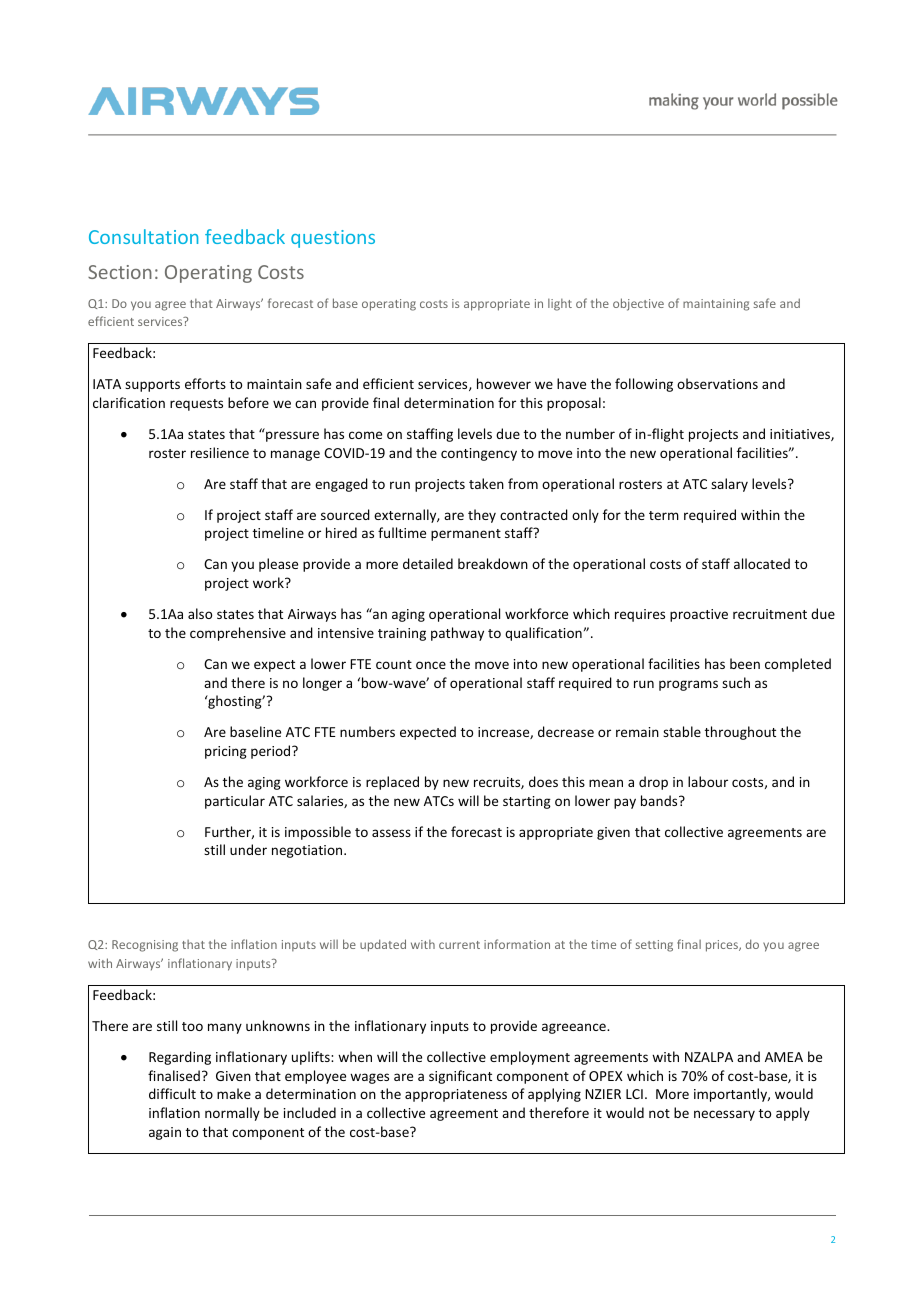 The height and width of the screenshot is (1308, 924). Describe the element at coordinates (172, 1093) in the screenshot. I see `difficult` at that location.
